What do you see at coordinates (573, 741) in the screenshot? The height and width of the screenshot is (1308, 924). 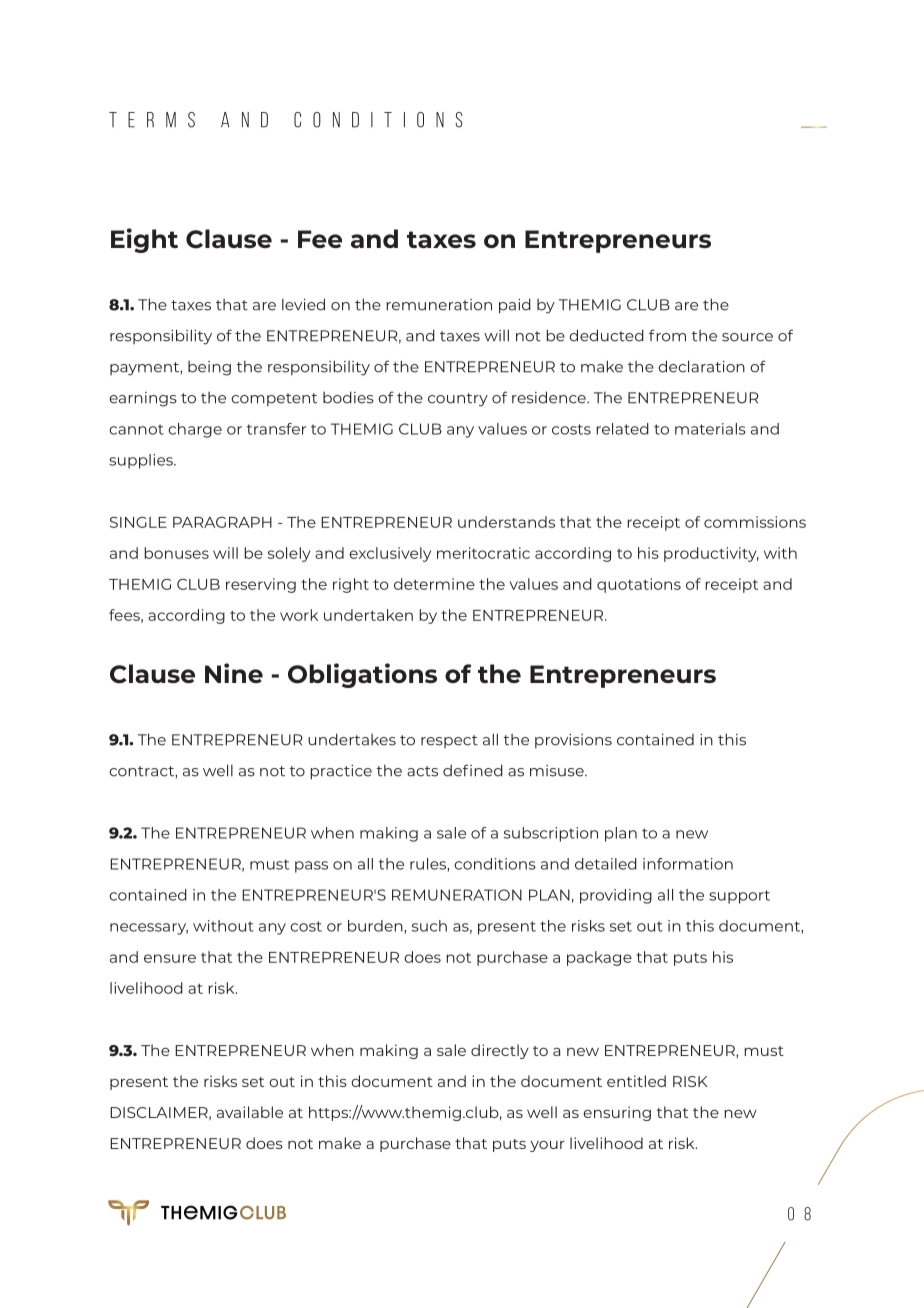 I see `provisions` at bounding box center [573, 741].
